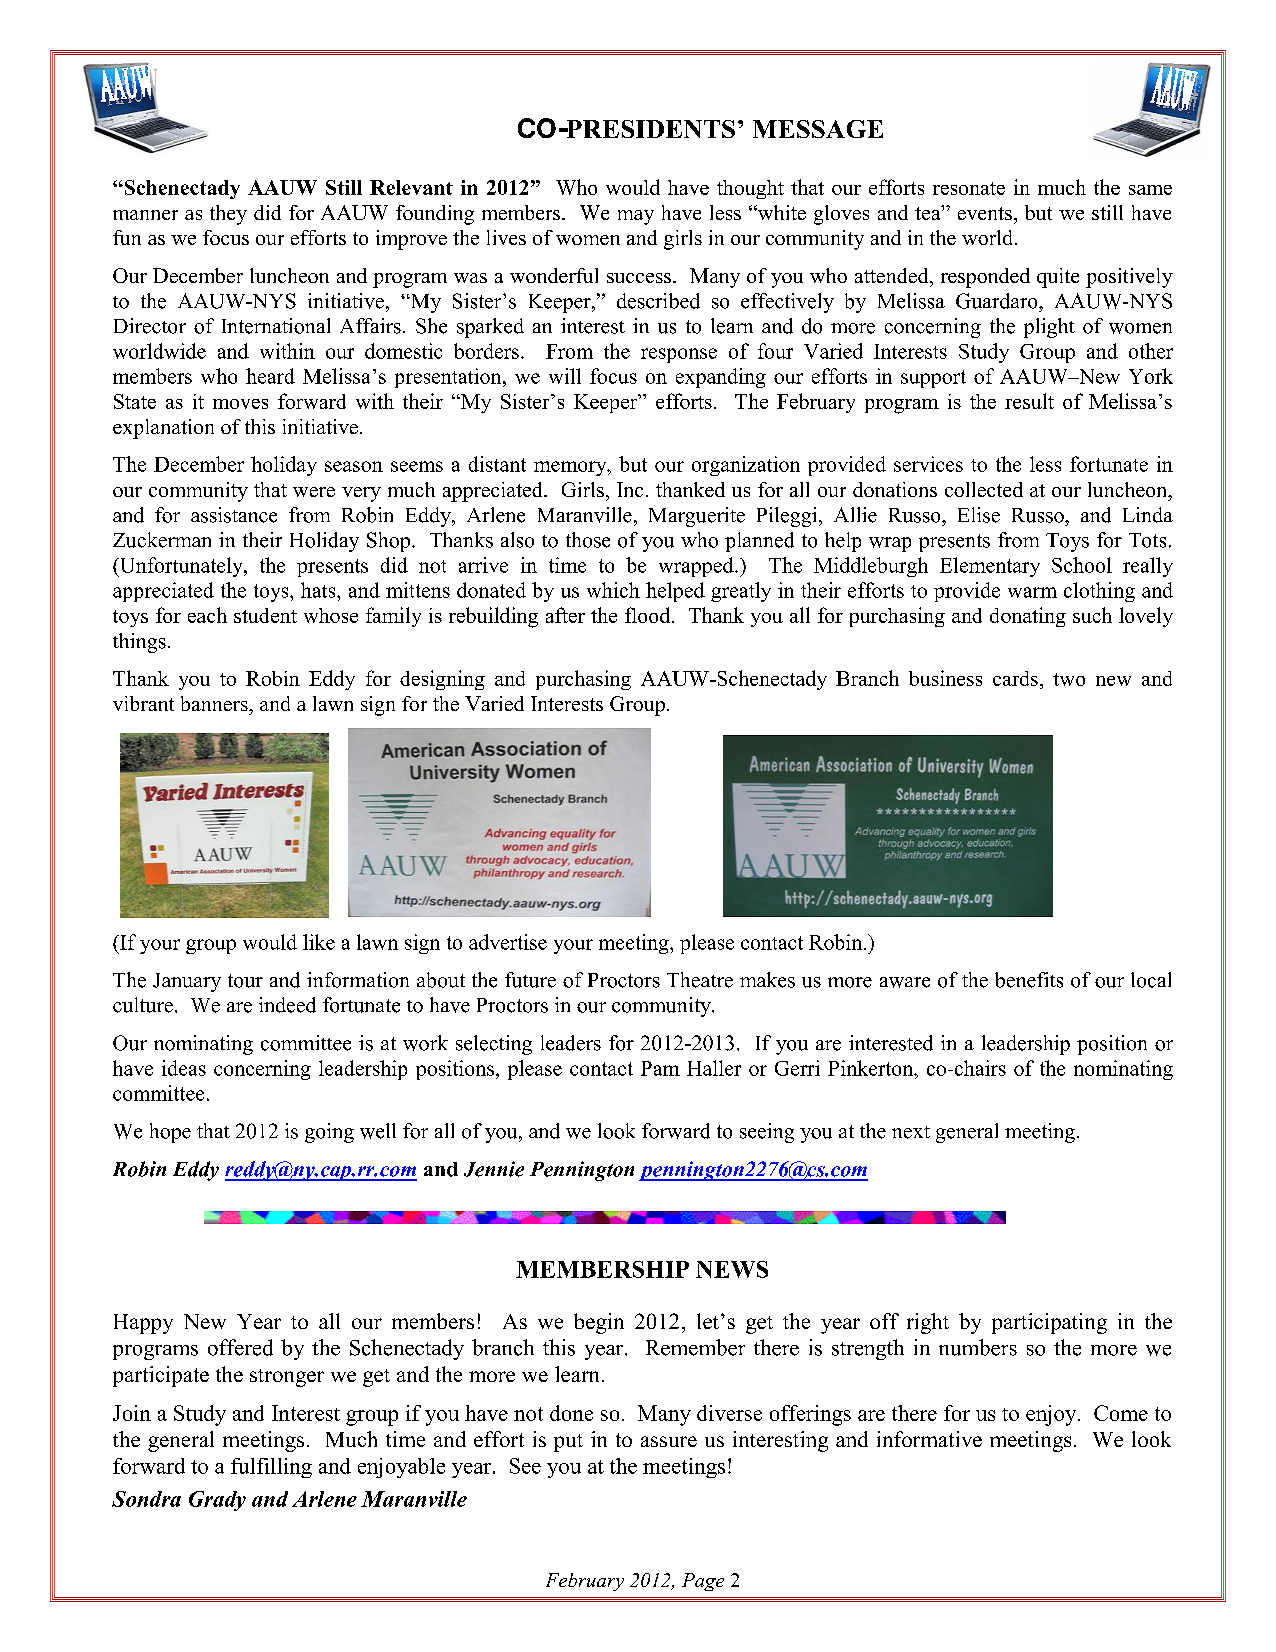  Describe the element at coordinates (911, 1132) in the page. I see `next` at that location.
